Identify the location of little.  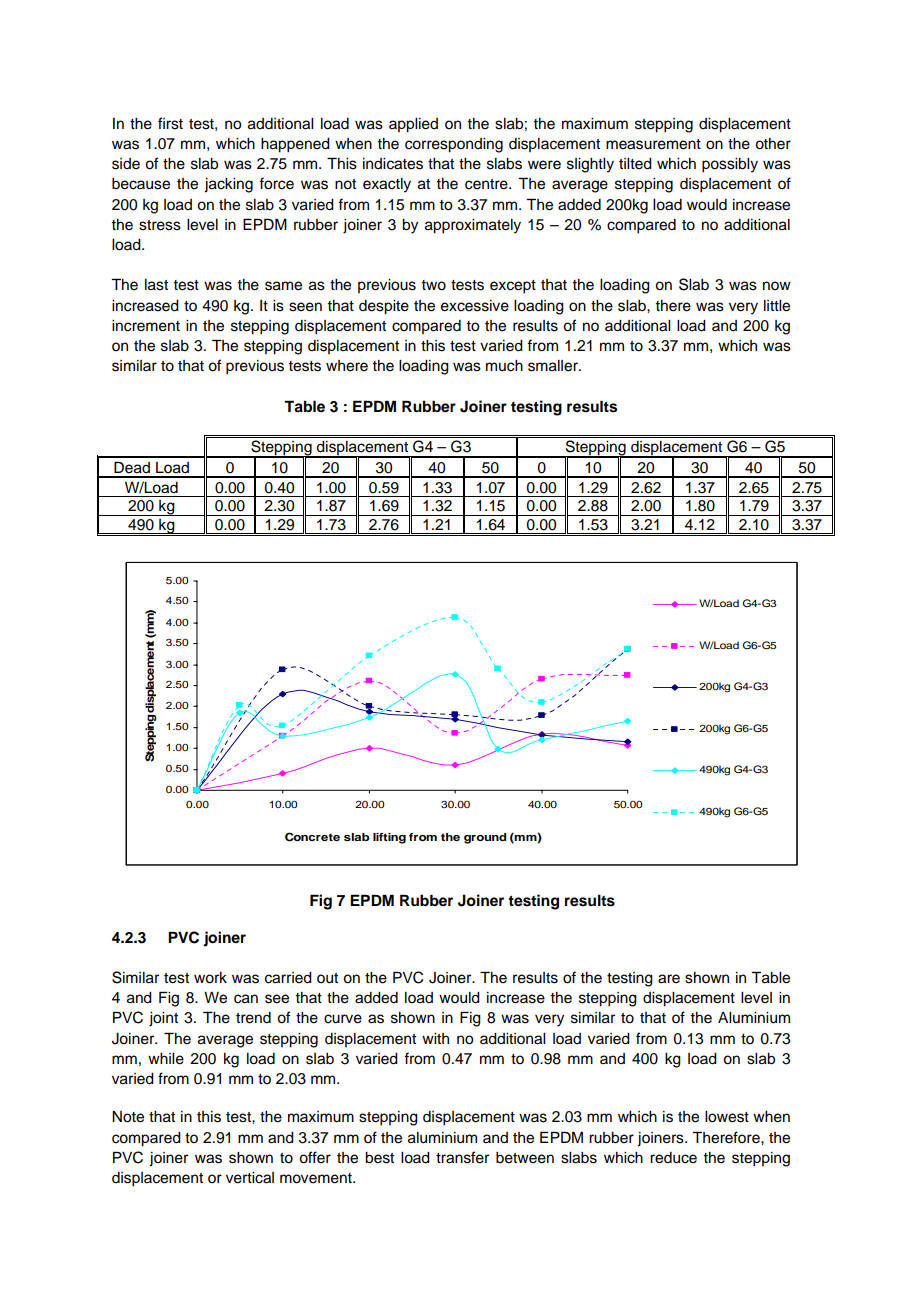
(777, 306).
